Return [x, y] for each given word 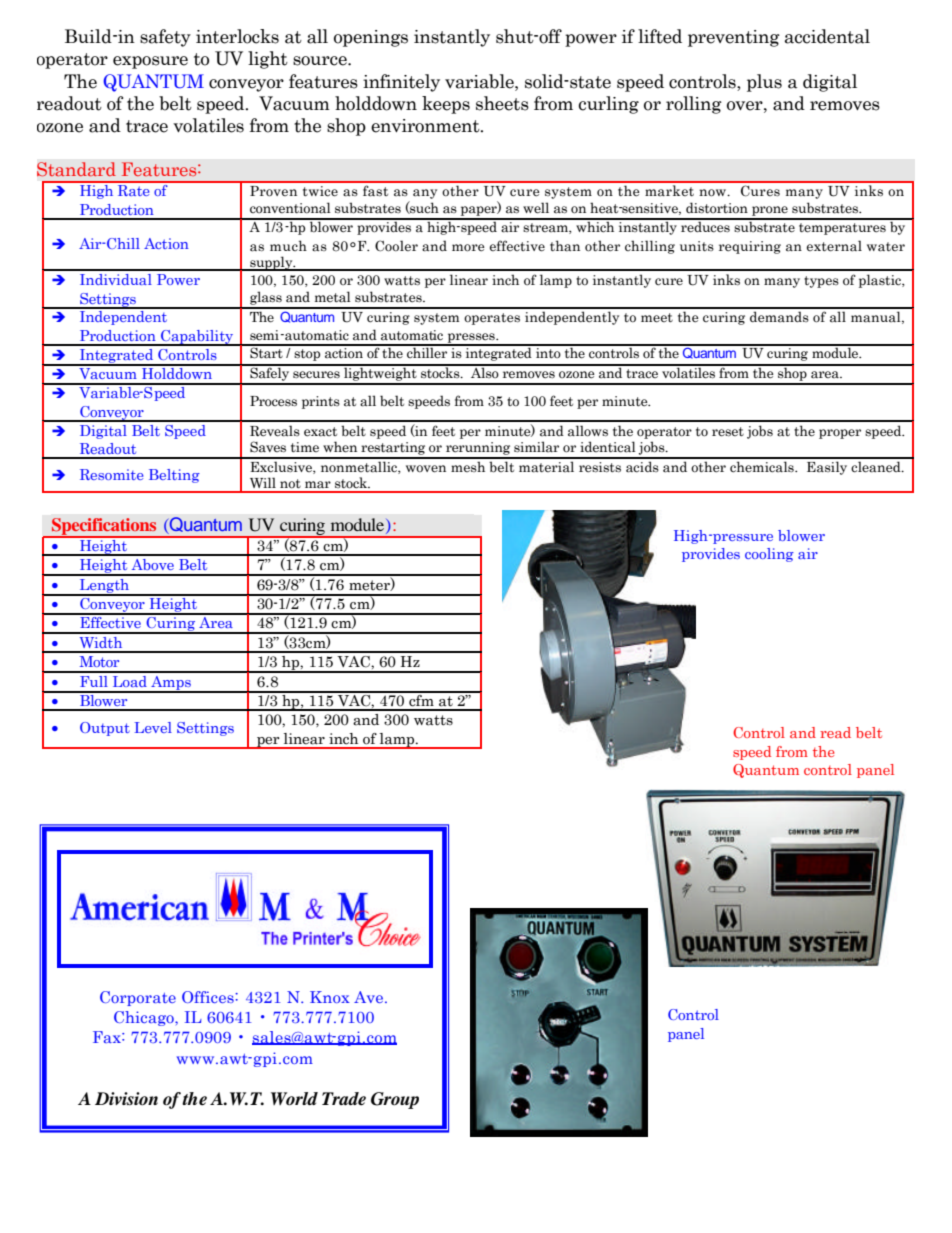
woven [426, 469]
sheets [502, 103]
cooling [769, 555]
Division [126, 1099]
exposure [150, 62]
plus [764, 83]
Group [395, 1100]
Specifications [104, 528]
